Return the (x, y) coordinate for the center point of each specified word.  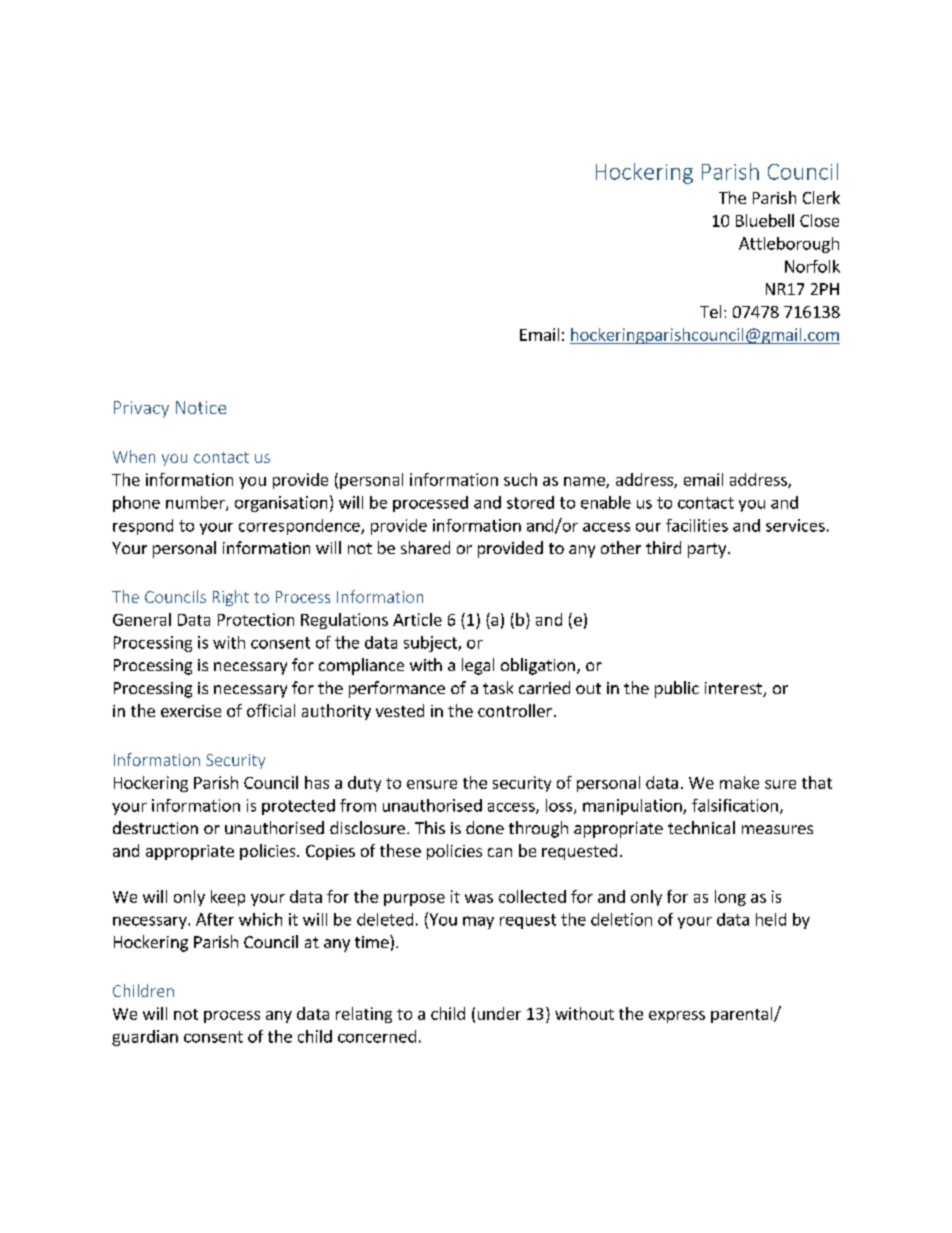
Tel (710, 311)
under (499, 1013)
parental (743, 1015)
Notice (201, 407)
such (520, 479)
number (196, 503)
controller (515, 710)
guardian (145, 1038)
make (739, 782)
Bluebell (765, 220)
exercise (191, 711)
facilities (697, 525)
